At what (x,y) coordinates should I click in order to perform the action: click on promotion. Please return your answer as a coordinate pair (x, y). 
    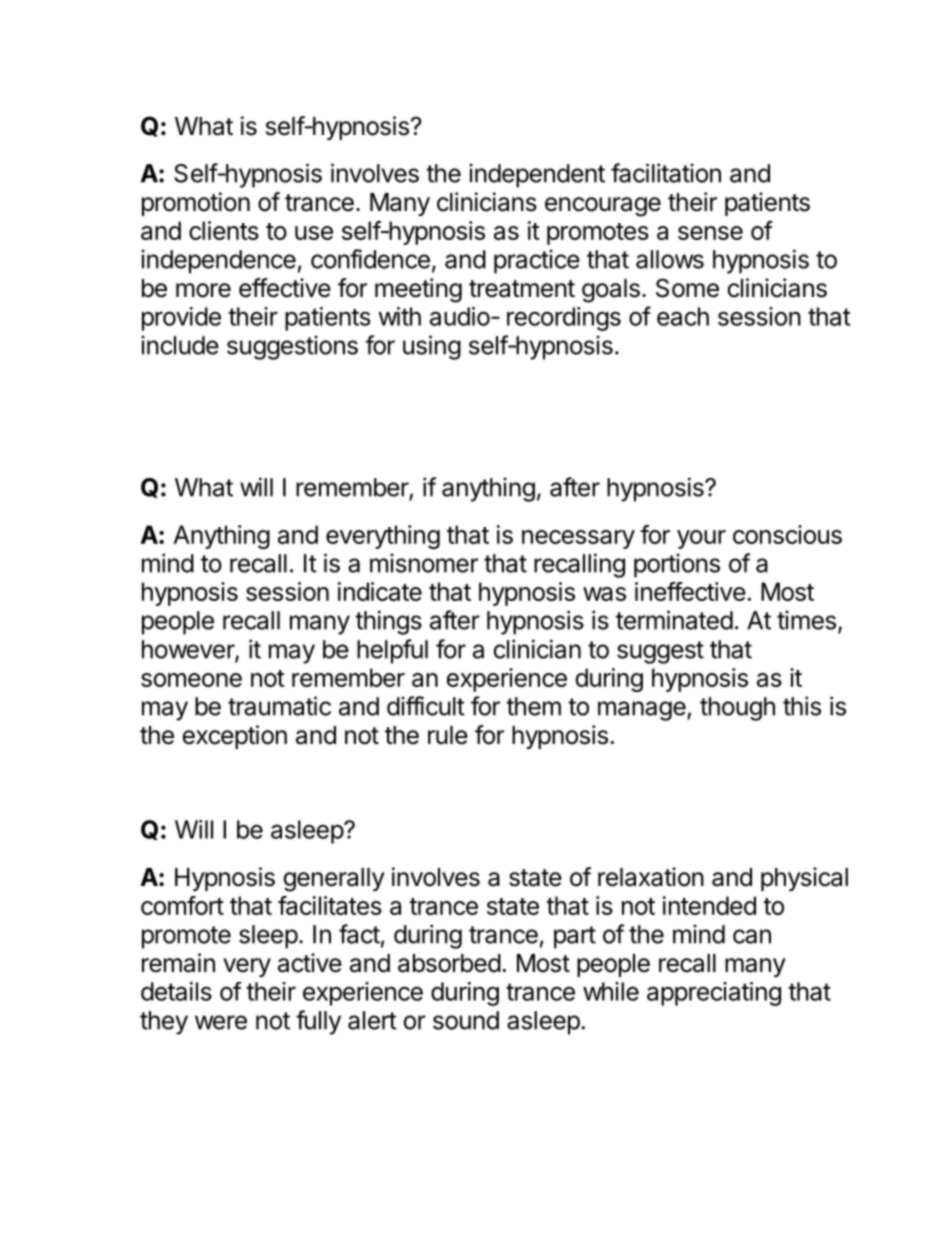
    Looking at the image, I should click on (196, 204).
